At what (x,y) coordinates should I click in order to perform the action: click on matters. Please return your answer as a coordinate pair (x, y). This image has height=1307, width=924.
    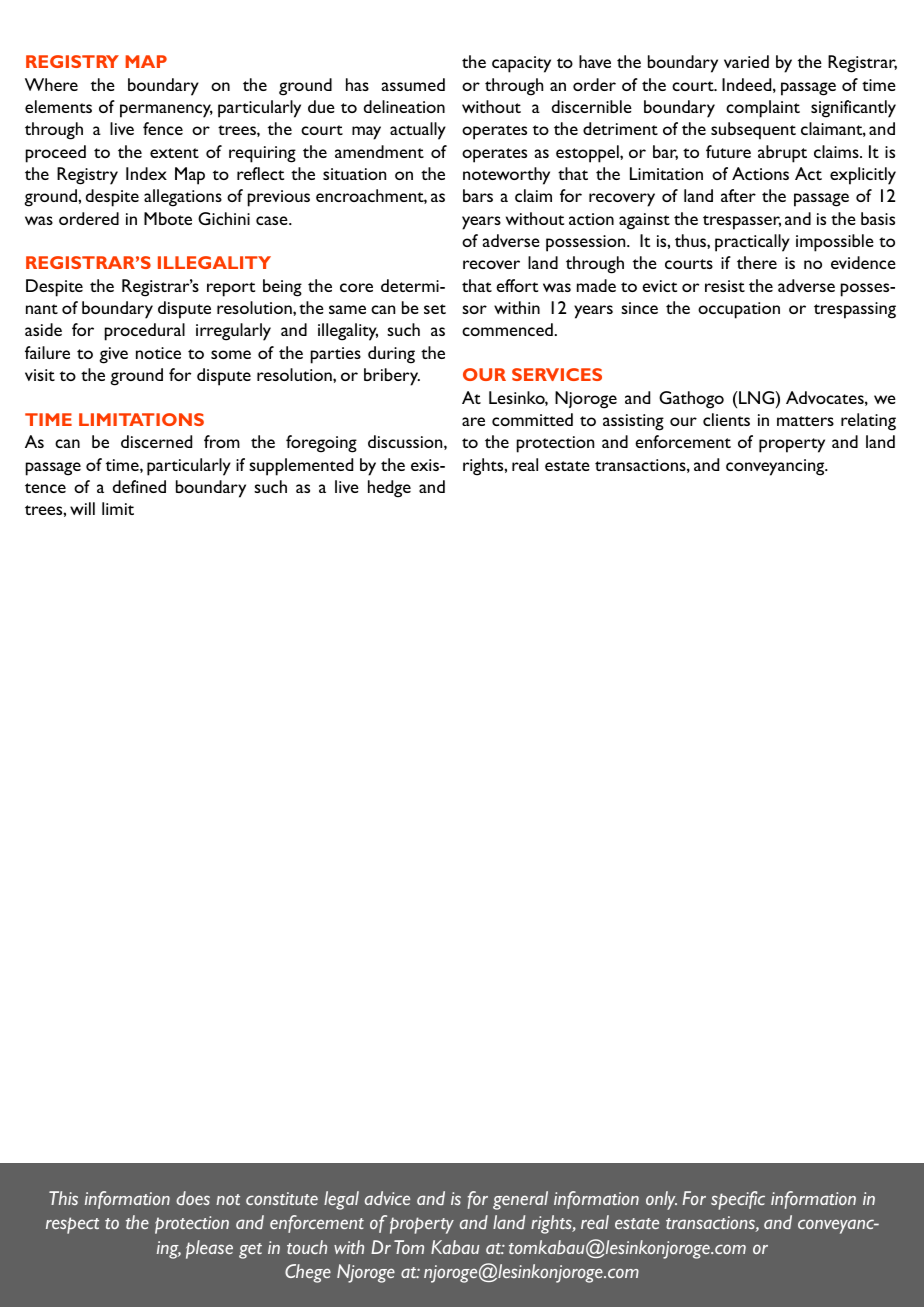
    Looking at the image, I should click on (805, 421).
